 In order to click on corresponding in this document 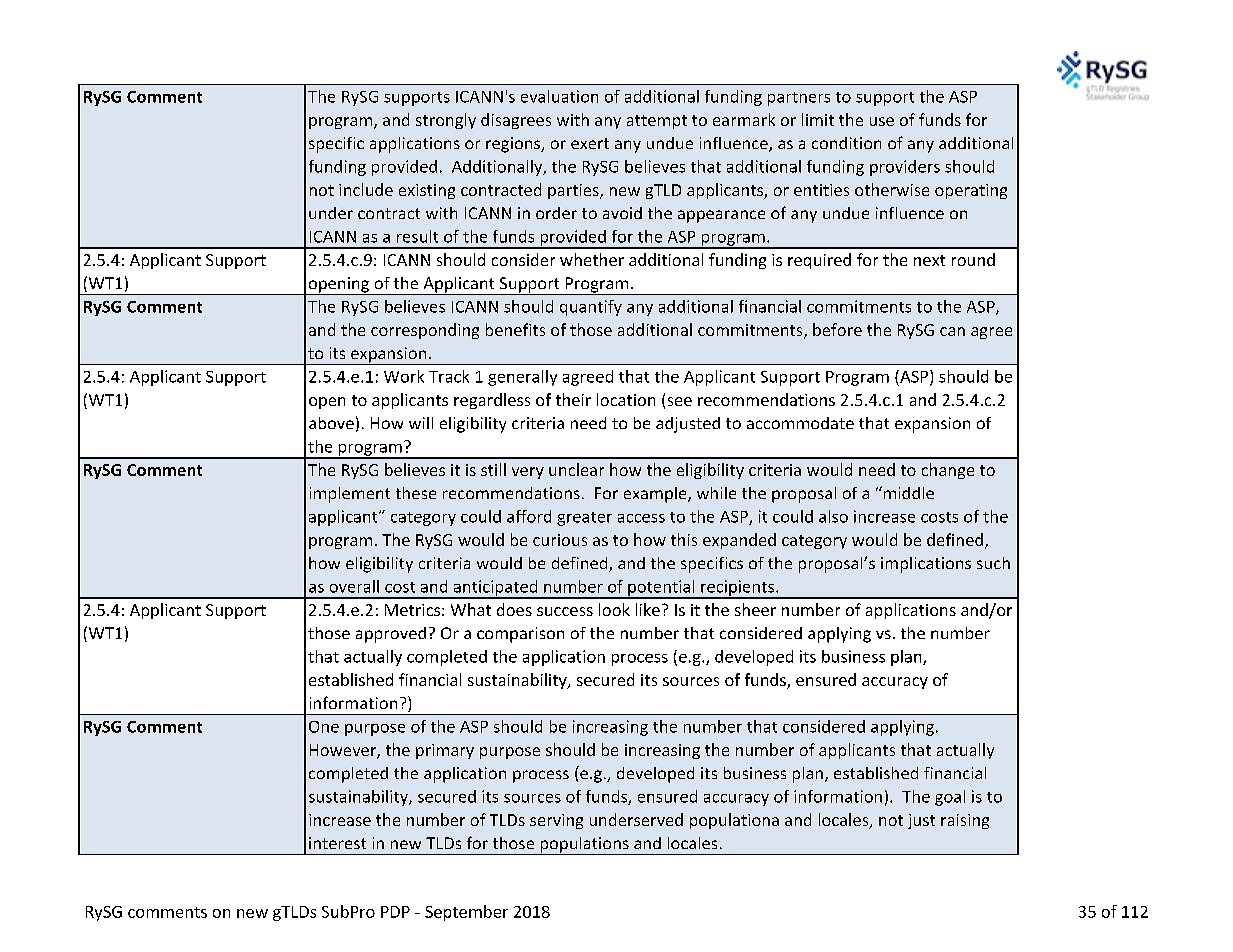, I will do `click(425, 331)`.
